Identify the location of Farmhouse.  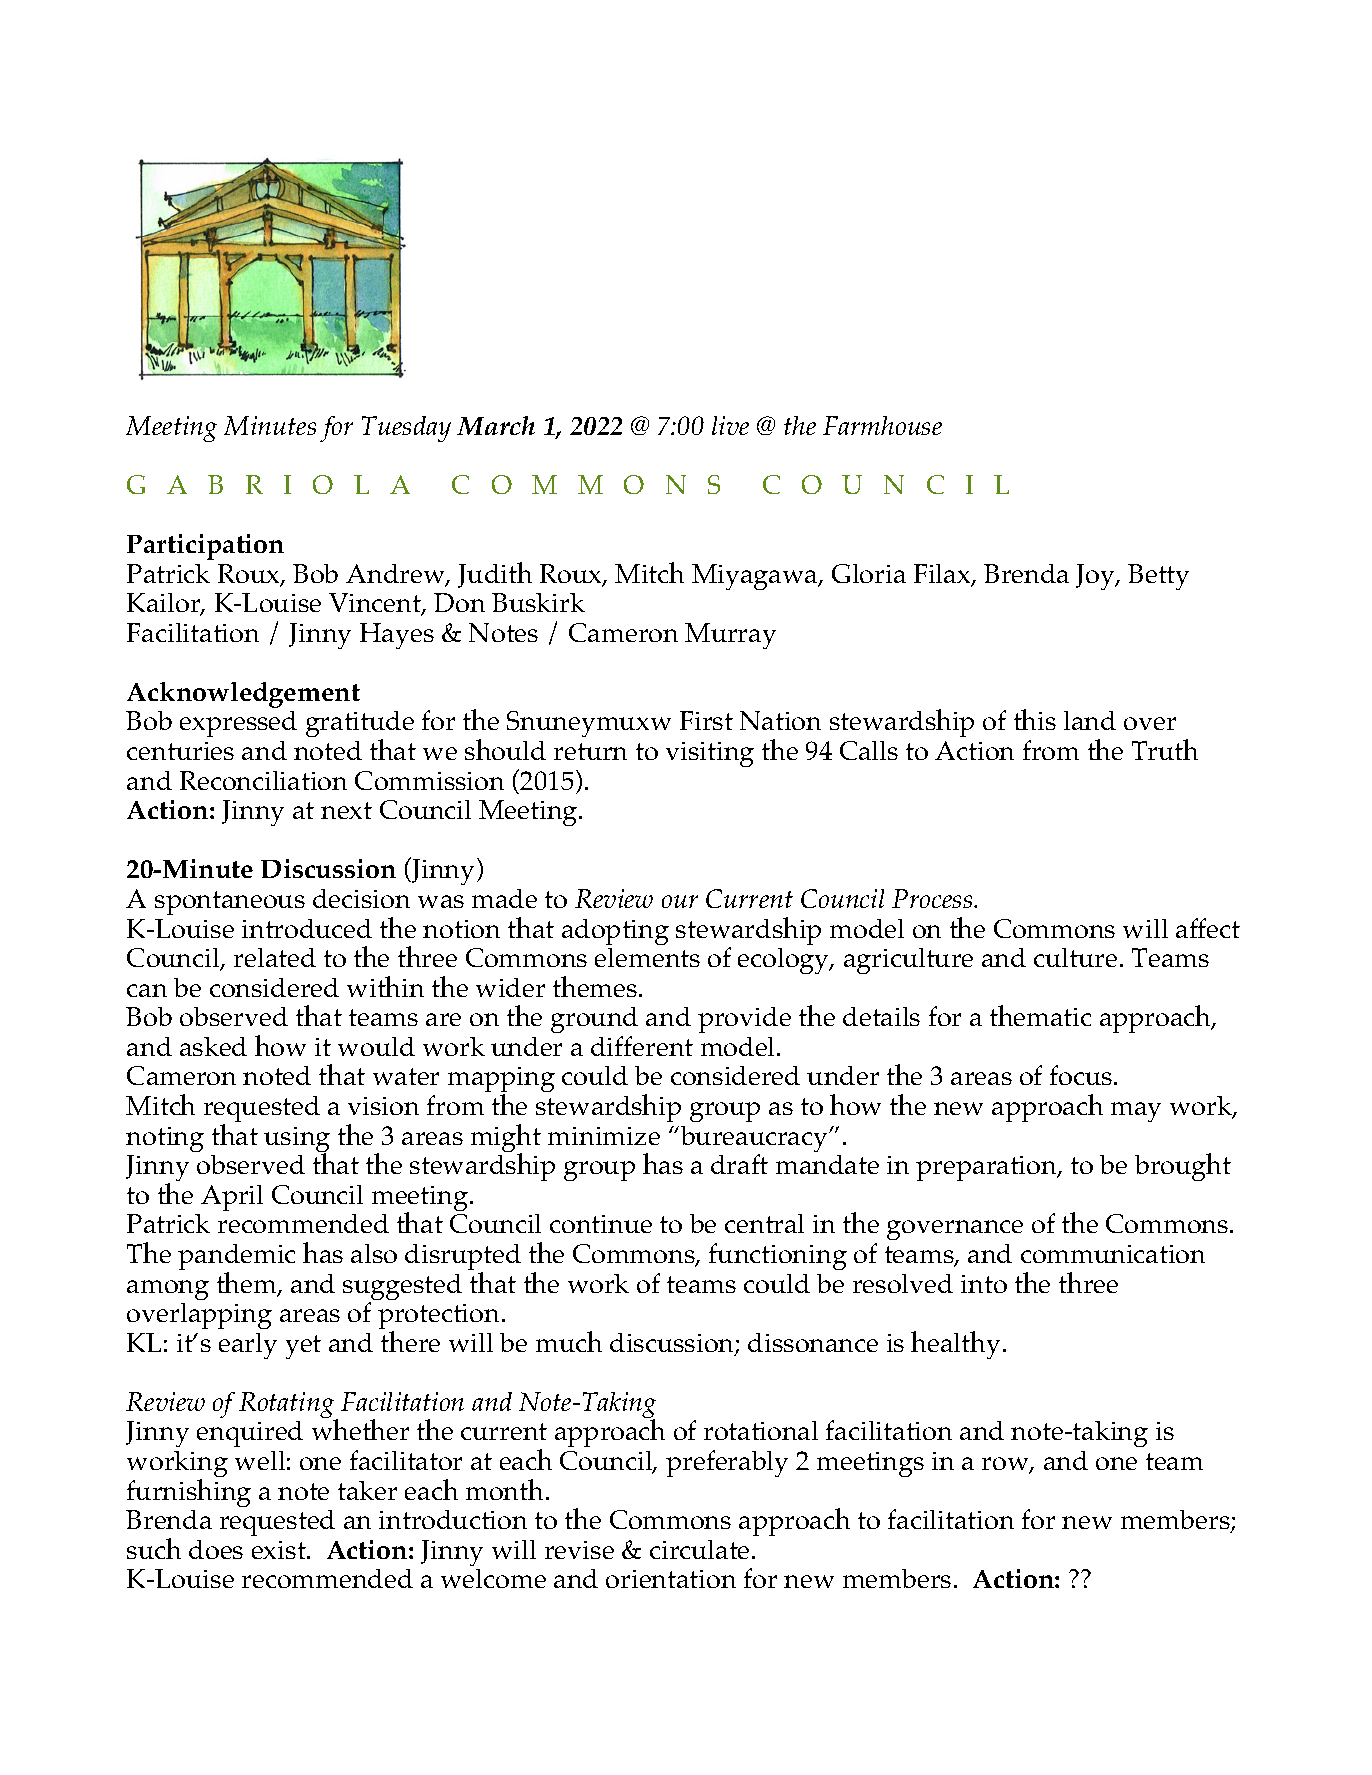
(882, 425).
